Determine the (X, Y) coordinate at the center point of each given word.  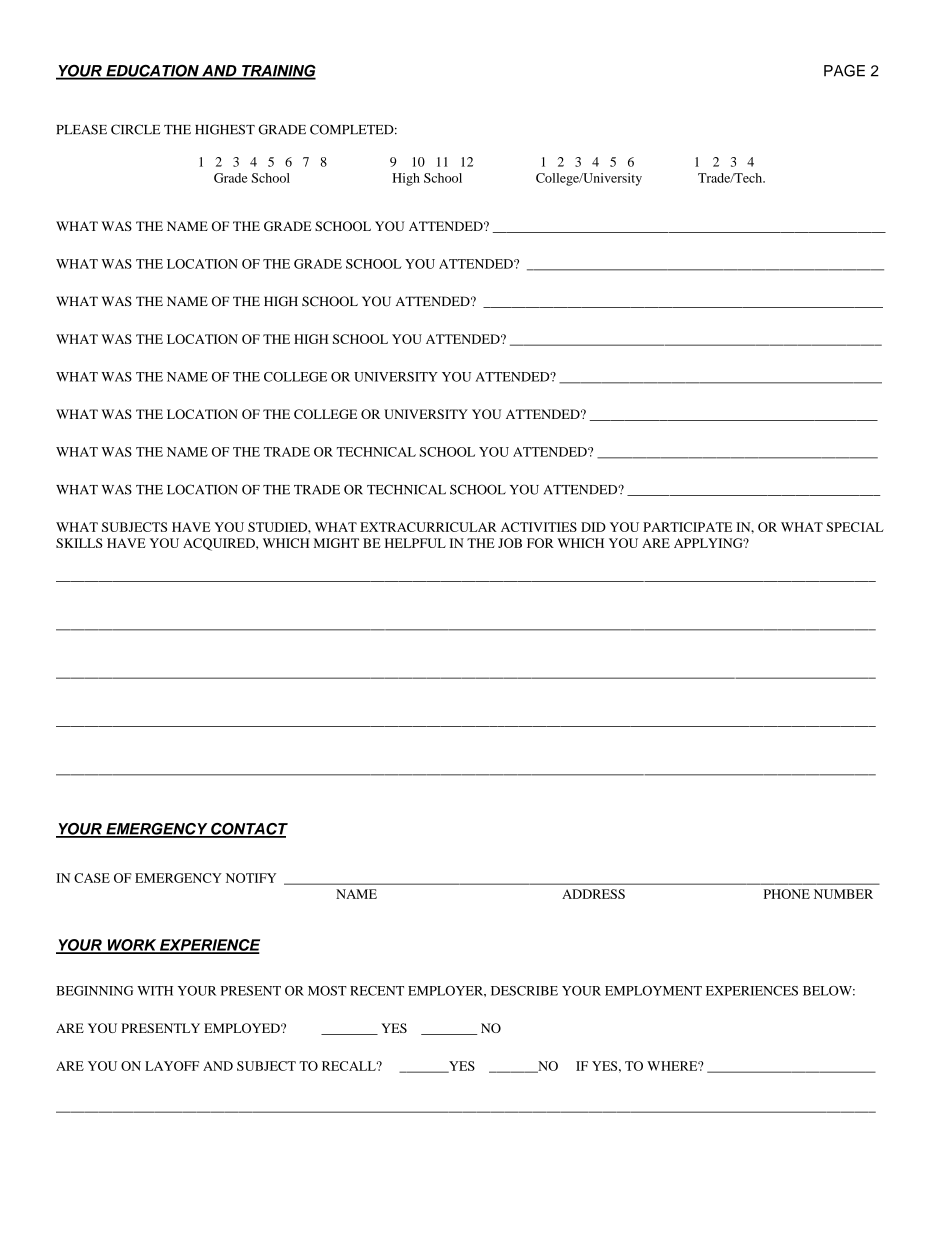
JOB (510, 543)
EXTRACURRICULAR (428, 527)
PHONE (787, 894)
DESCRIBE (524, 991)
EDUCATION (152, 71)
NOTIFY (251, 878)
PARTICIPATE (687, 527)
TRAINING (278, 71)
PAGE (844, 71)
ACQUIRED (220, 544)
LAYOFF (172, 1066)
